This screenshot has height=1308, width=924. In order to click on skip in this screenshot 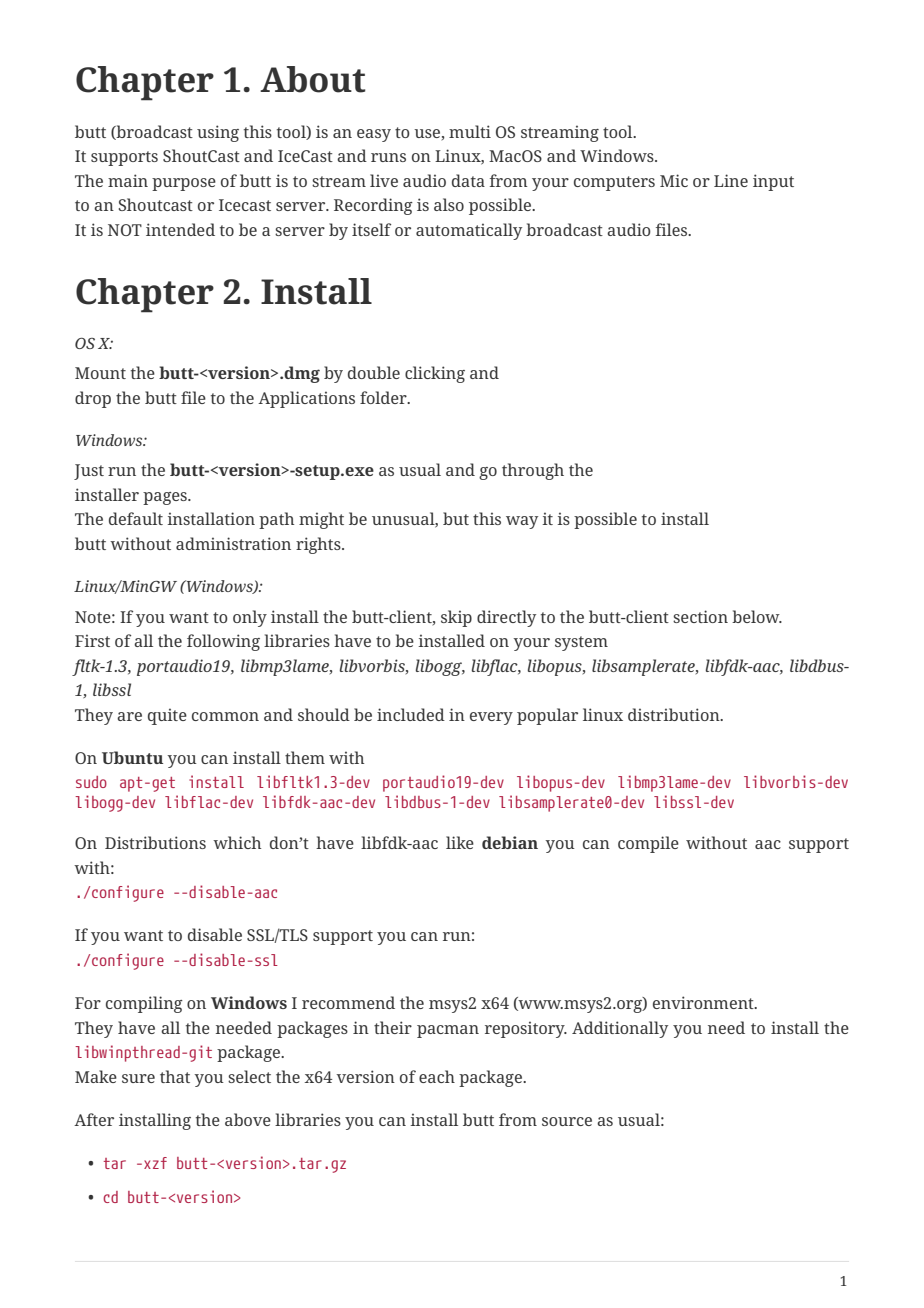, I will do `click(456, 618)`.
